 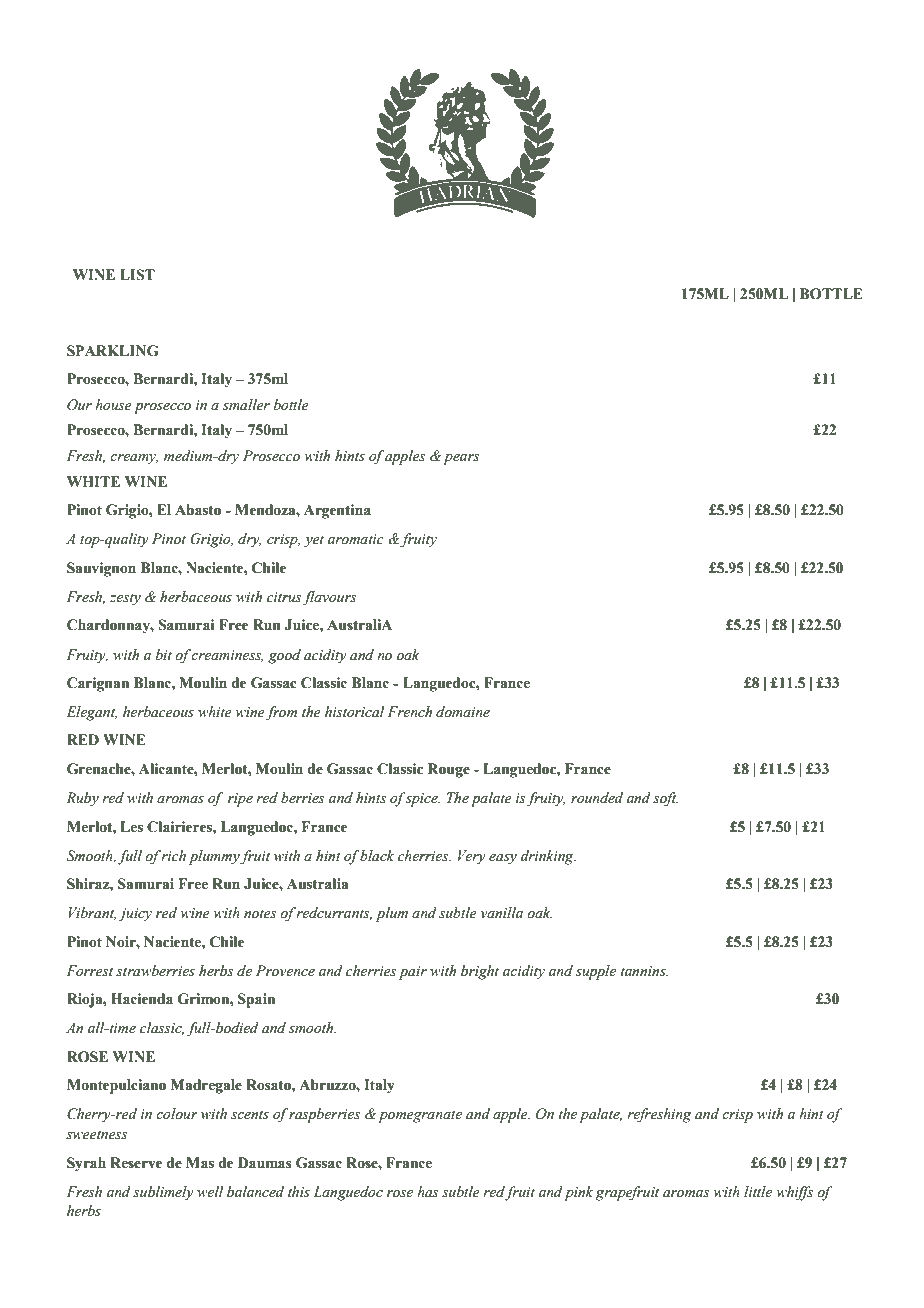 What do you see at coordinates (91, 713) in the image?
I see `Elegant` at bounding box center [91, 713].
